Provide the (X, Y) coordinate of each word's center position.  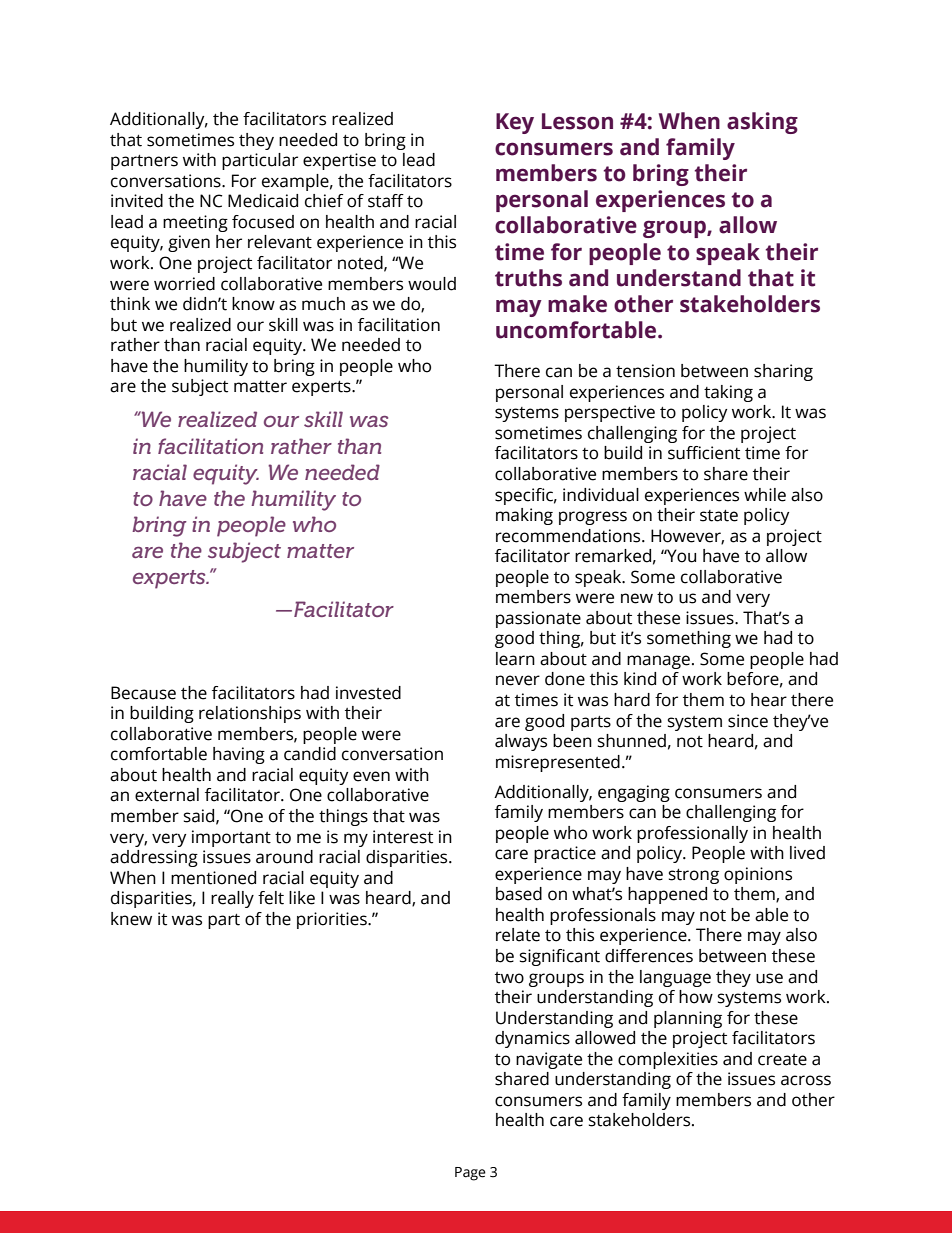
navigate (549, 1060)
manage (658, 662)
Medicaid (263, 201)
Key (515, 123)
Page (470, 1174)
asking (762, 123)
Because (143, 693)
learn (515, 659)
